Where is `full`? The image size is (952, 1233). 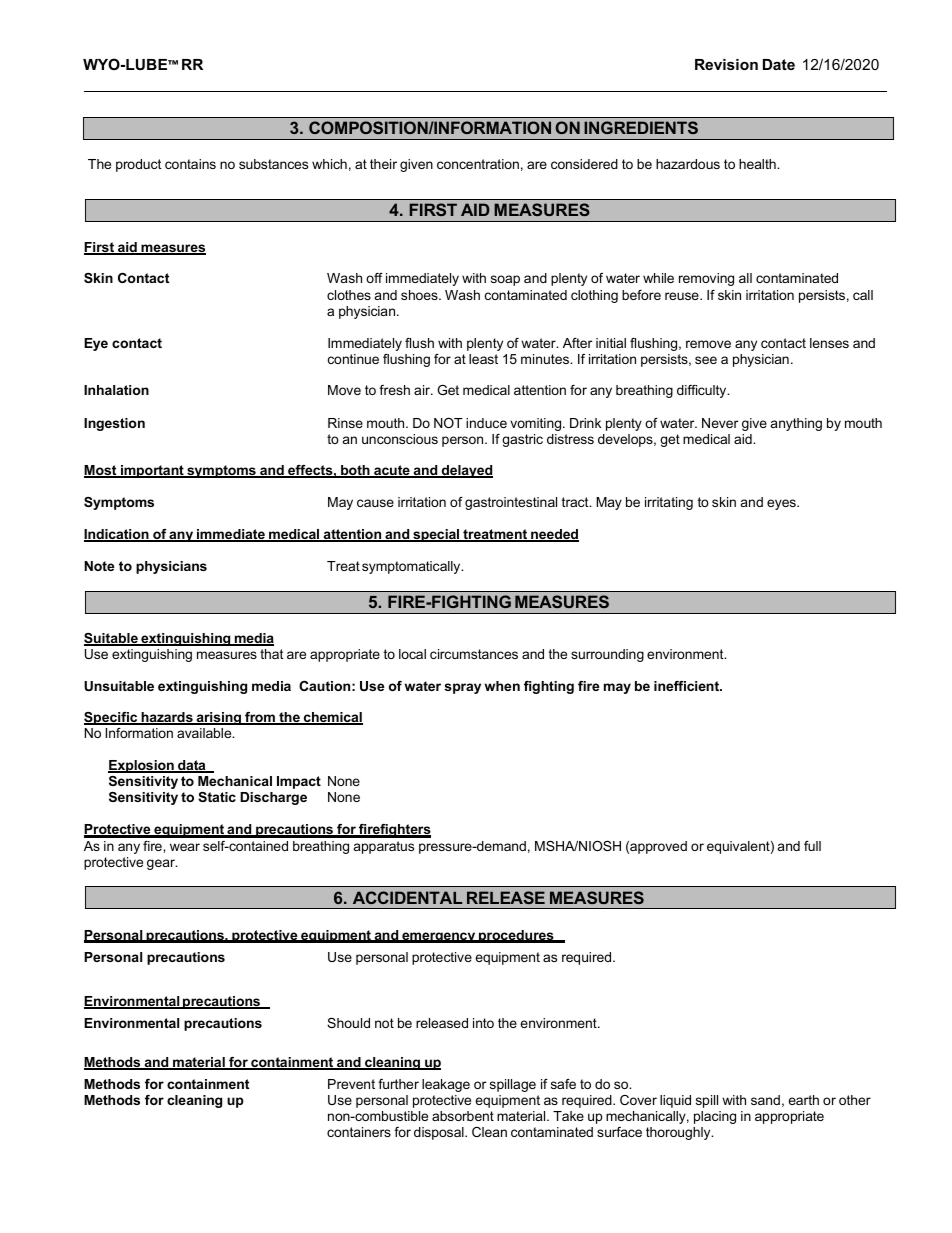
full is located at coordinates (812, 846).
